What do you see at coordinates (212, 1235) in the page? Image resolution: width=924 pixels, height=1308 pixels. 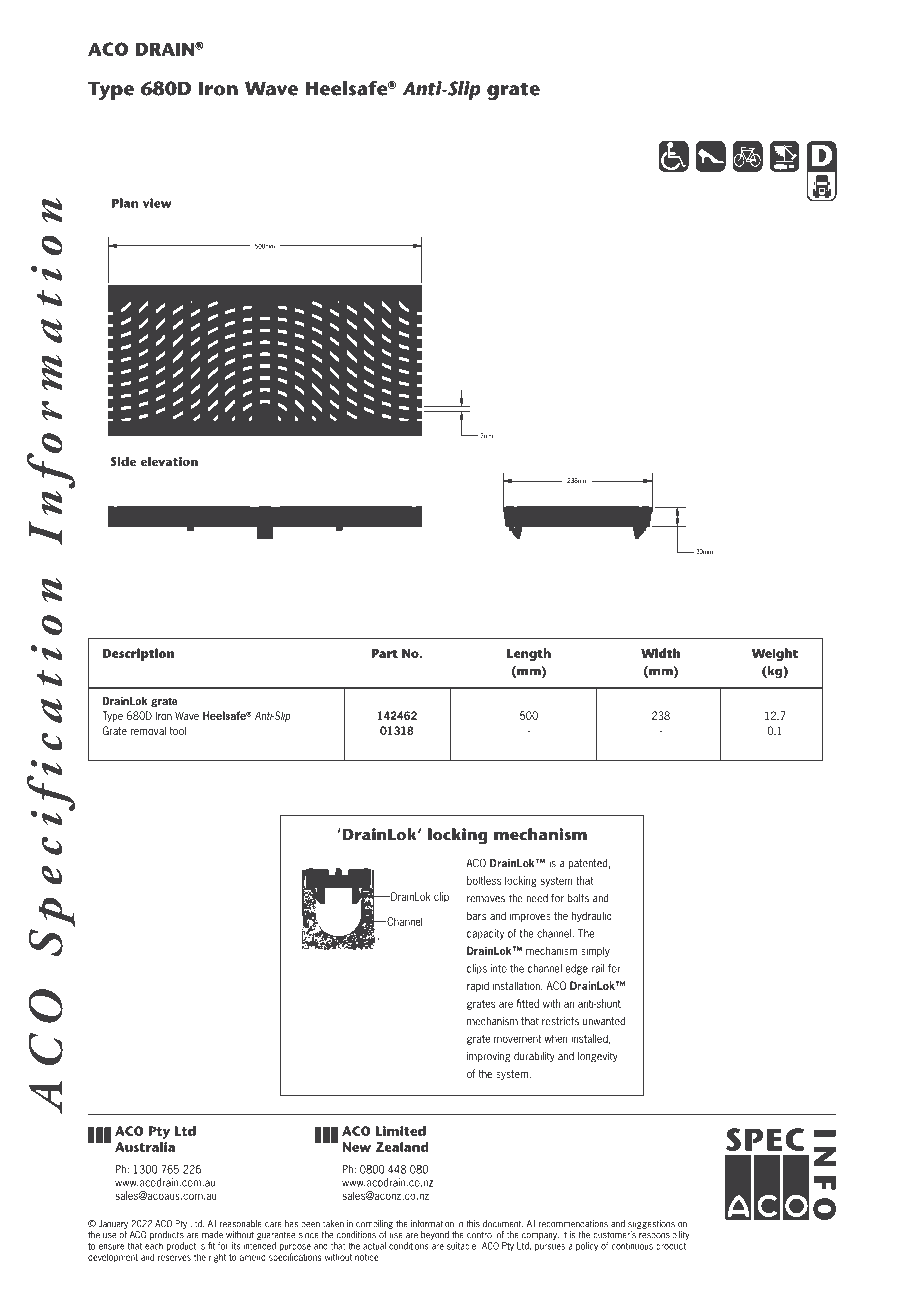 I see `made` at bounding box center [212, 1235].
